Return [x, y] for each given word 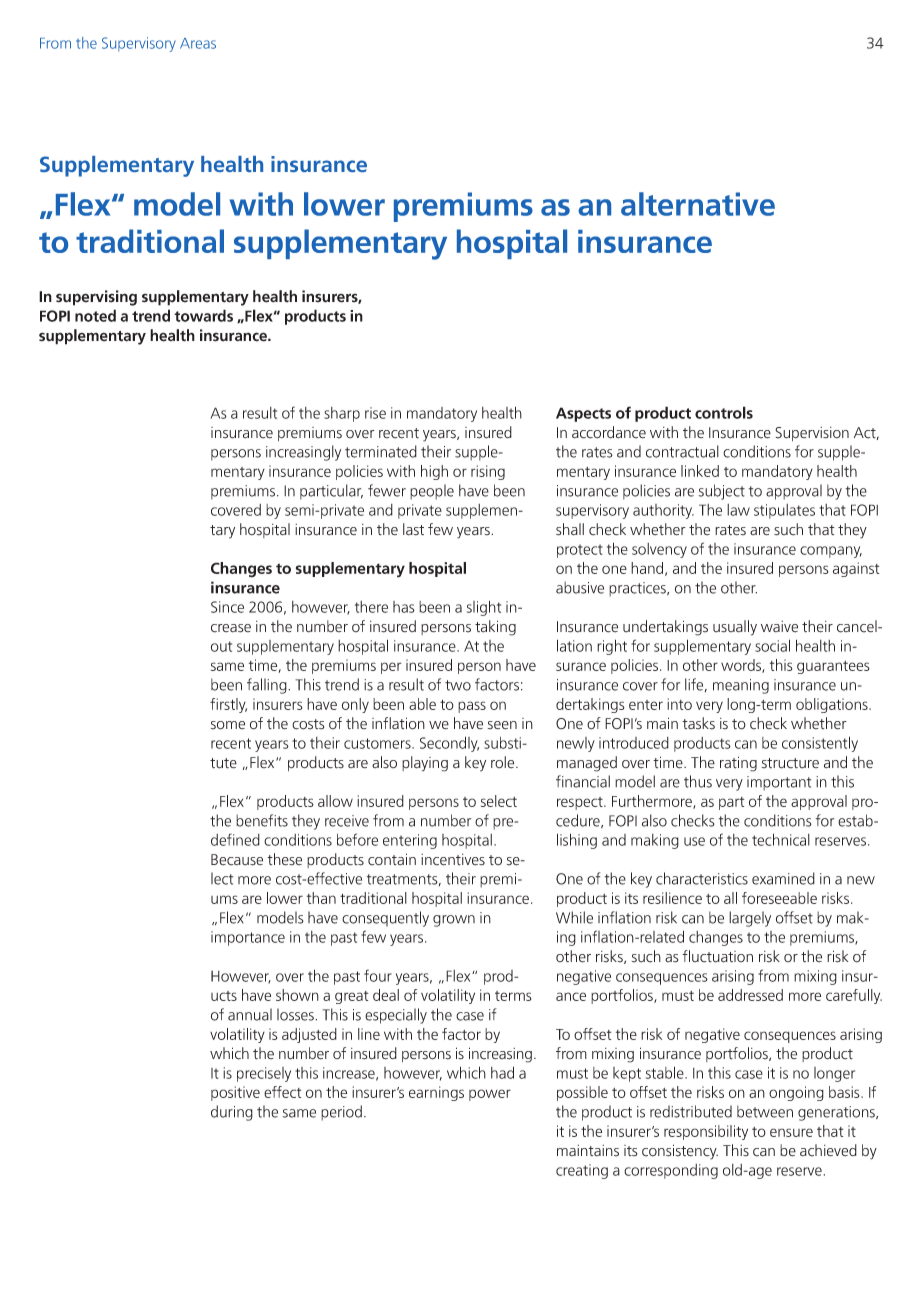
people [432, 492]
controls [724, 412]
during [232, 1113]
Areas [198, 43]
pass [472, 707]
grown [454, 921]
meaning [741, 686]
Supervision [812, 434]
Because [237, 860]
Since [227, 607]
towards [203, 315]
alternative [698, 204]
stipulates [784, 511]
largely [750, 919]
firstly [228, 705]
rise [375, 413]
